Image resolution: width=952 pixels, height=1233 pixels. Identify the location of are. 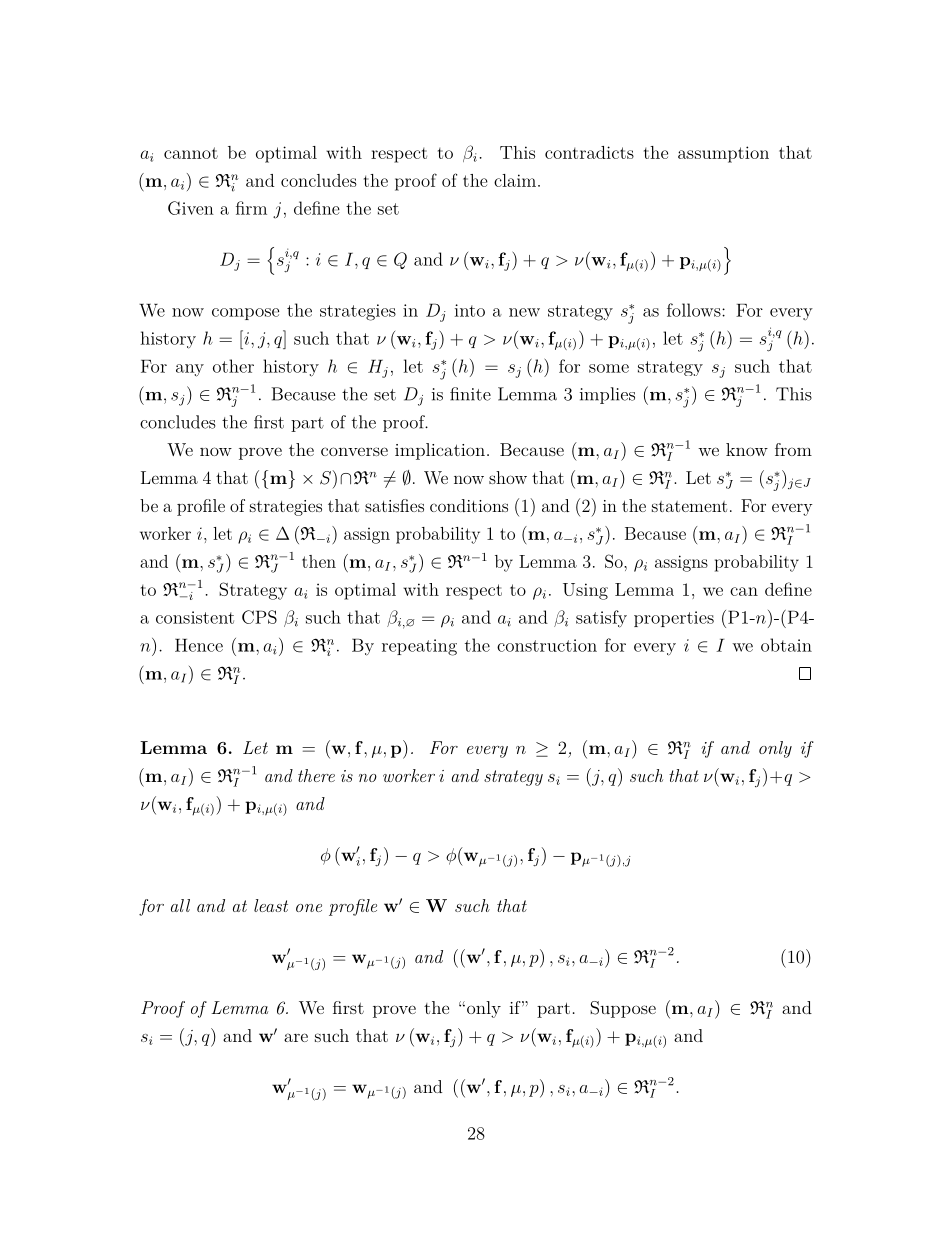
(296, 1037).
